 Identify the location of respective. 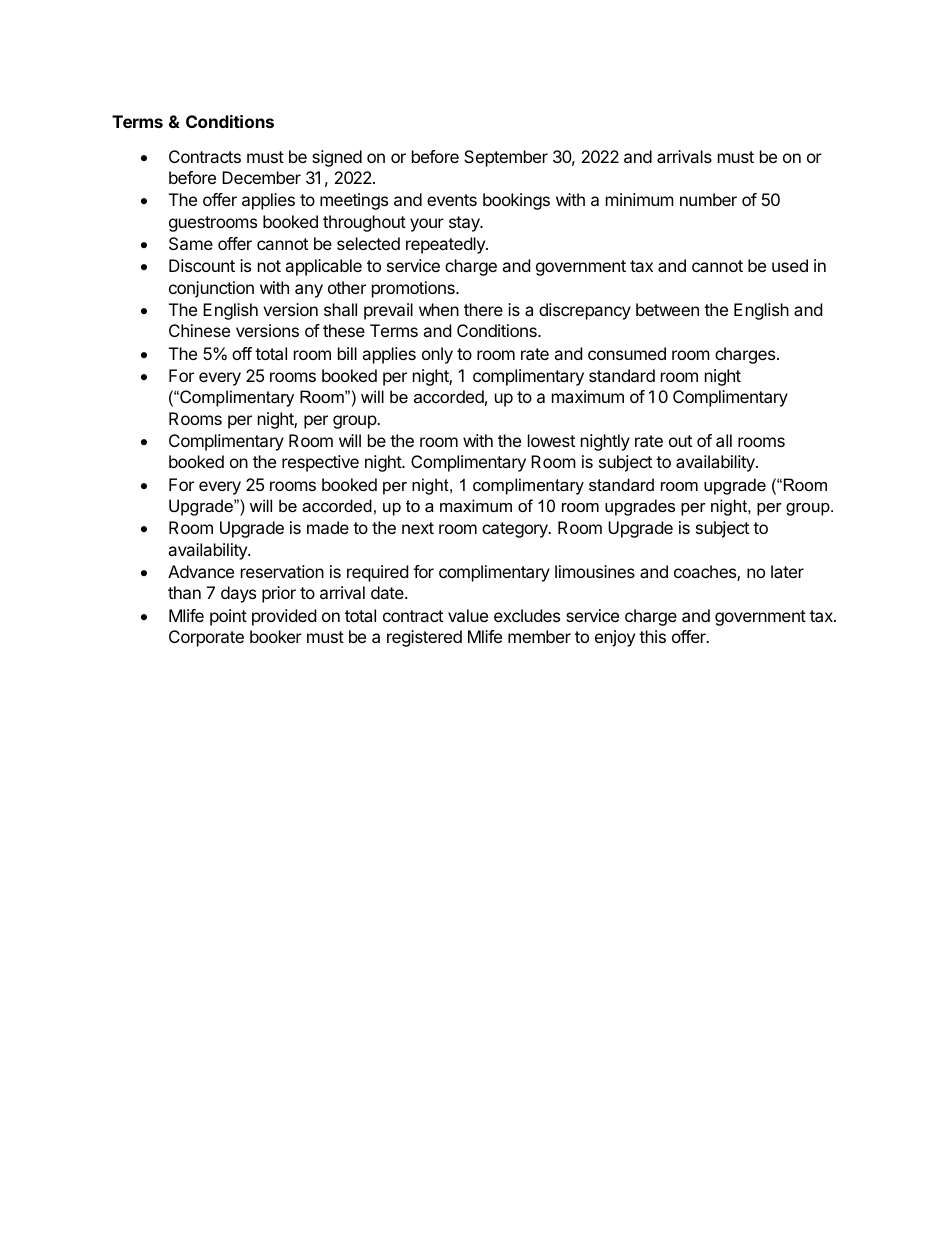
(320, 463).
